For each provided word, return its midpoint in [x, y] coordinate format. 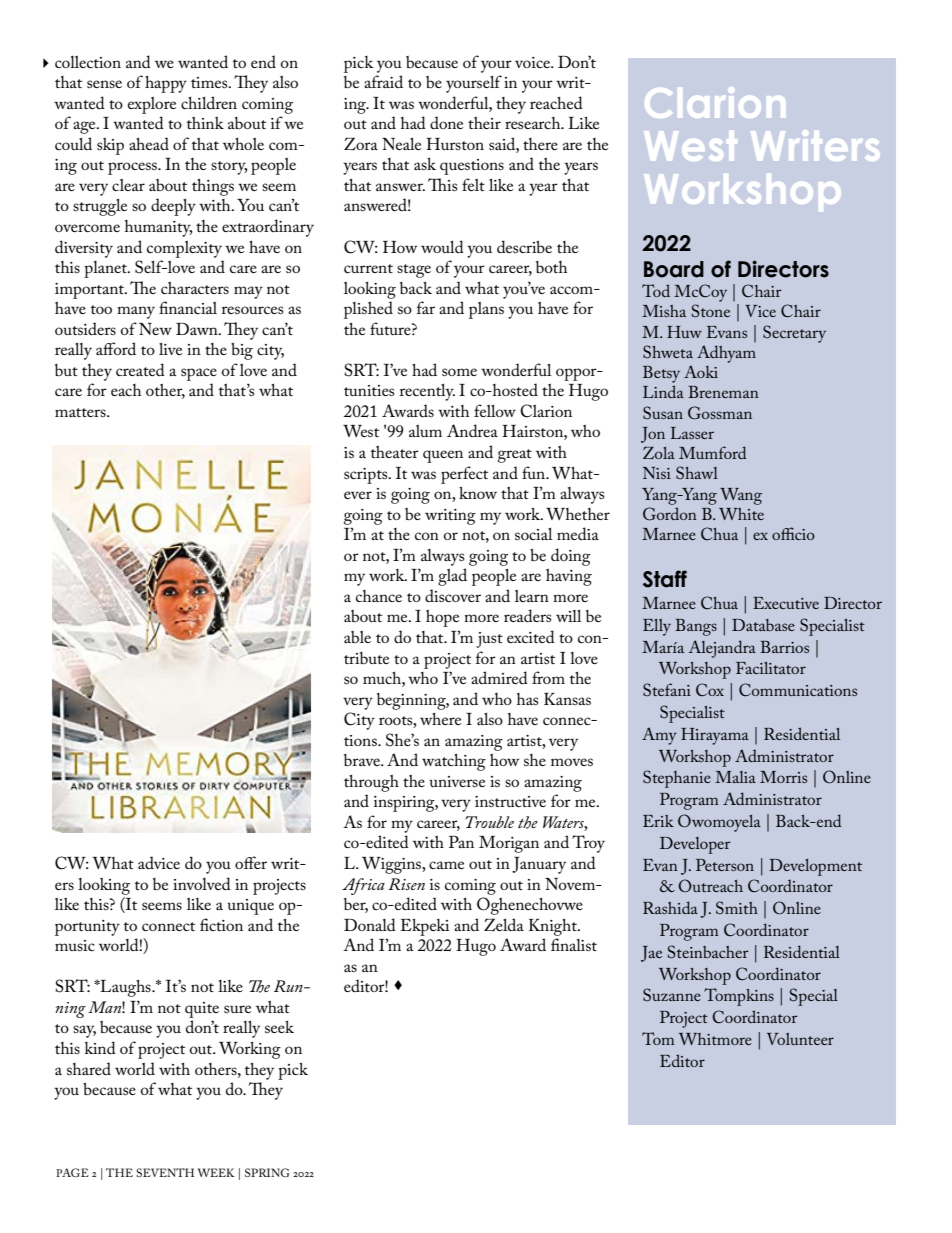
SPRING [267, 1172]
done [446, 122]
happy [166, 84]
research [534, 123]
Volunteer [800, 1039]
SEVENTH [165, 1172]
